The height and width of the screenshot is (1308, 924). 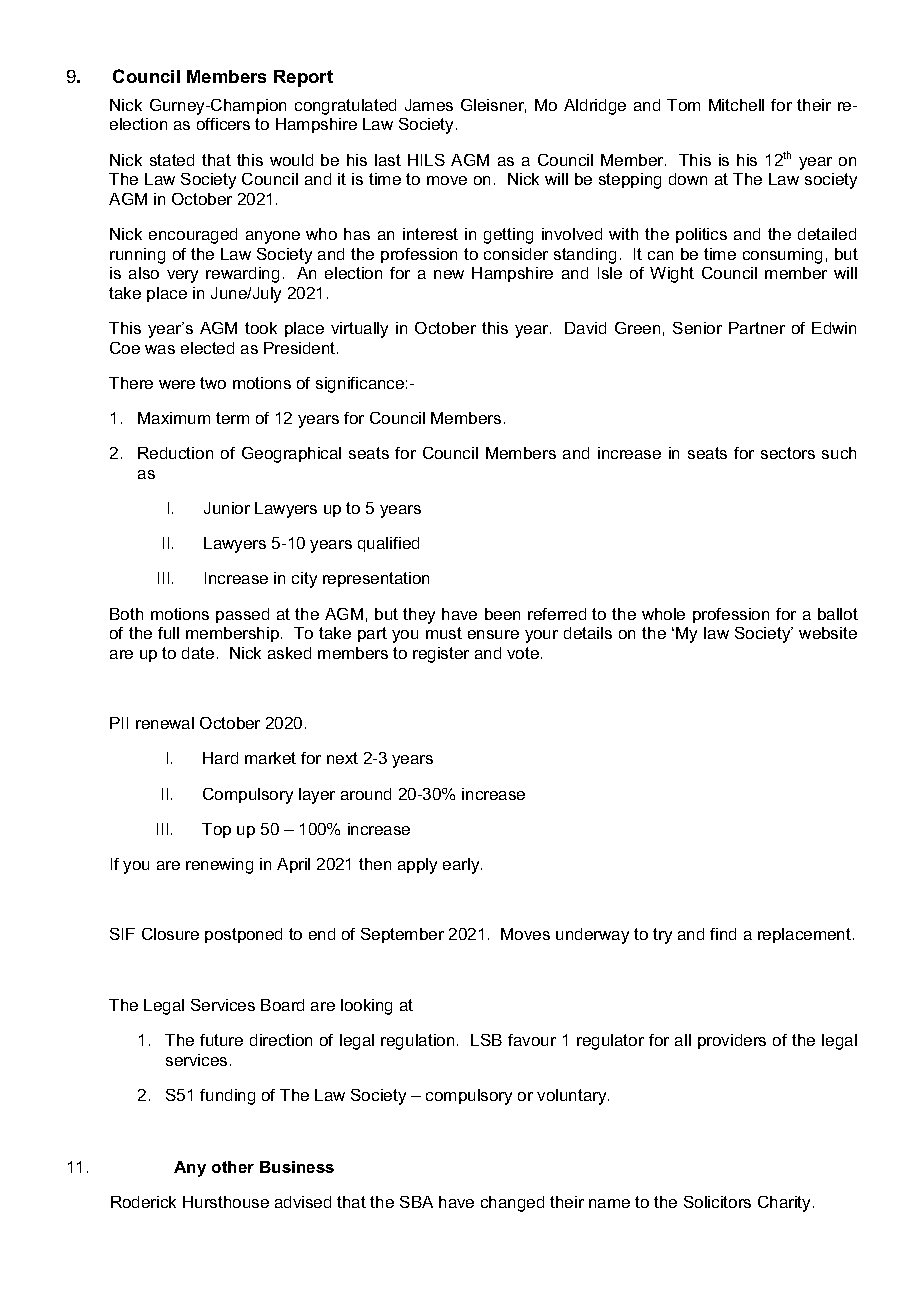 What do you see at coordinates (585, 328) in the screenshot?
I see `David` at bounding box center [585, 328].
